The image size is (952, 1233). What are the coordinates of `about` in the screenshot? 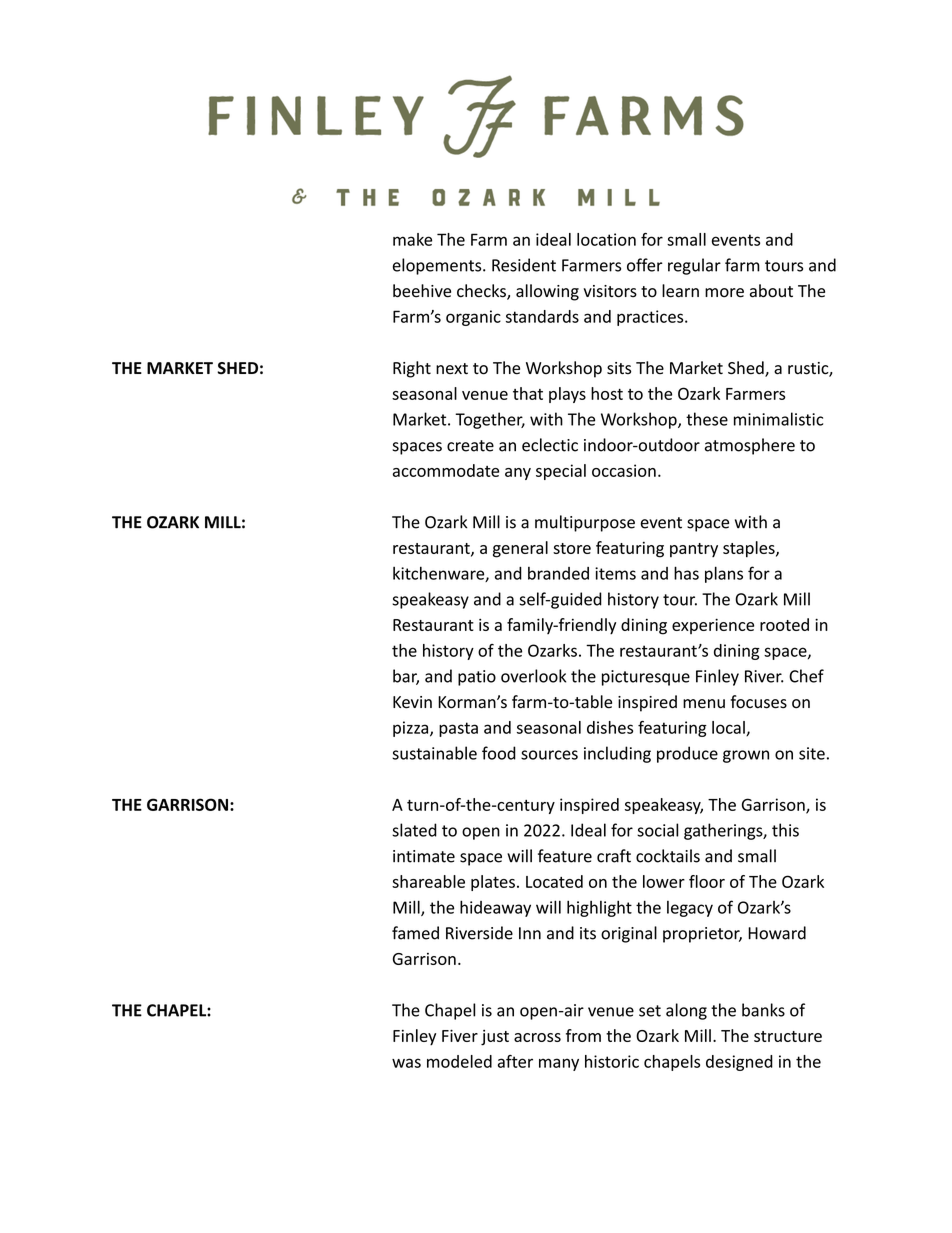 It's located at (771, 291).
